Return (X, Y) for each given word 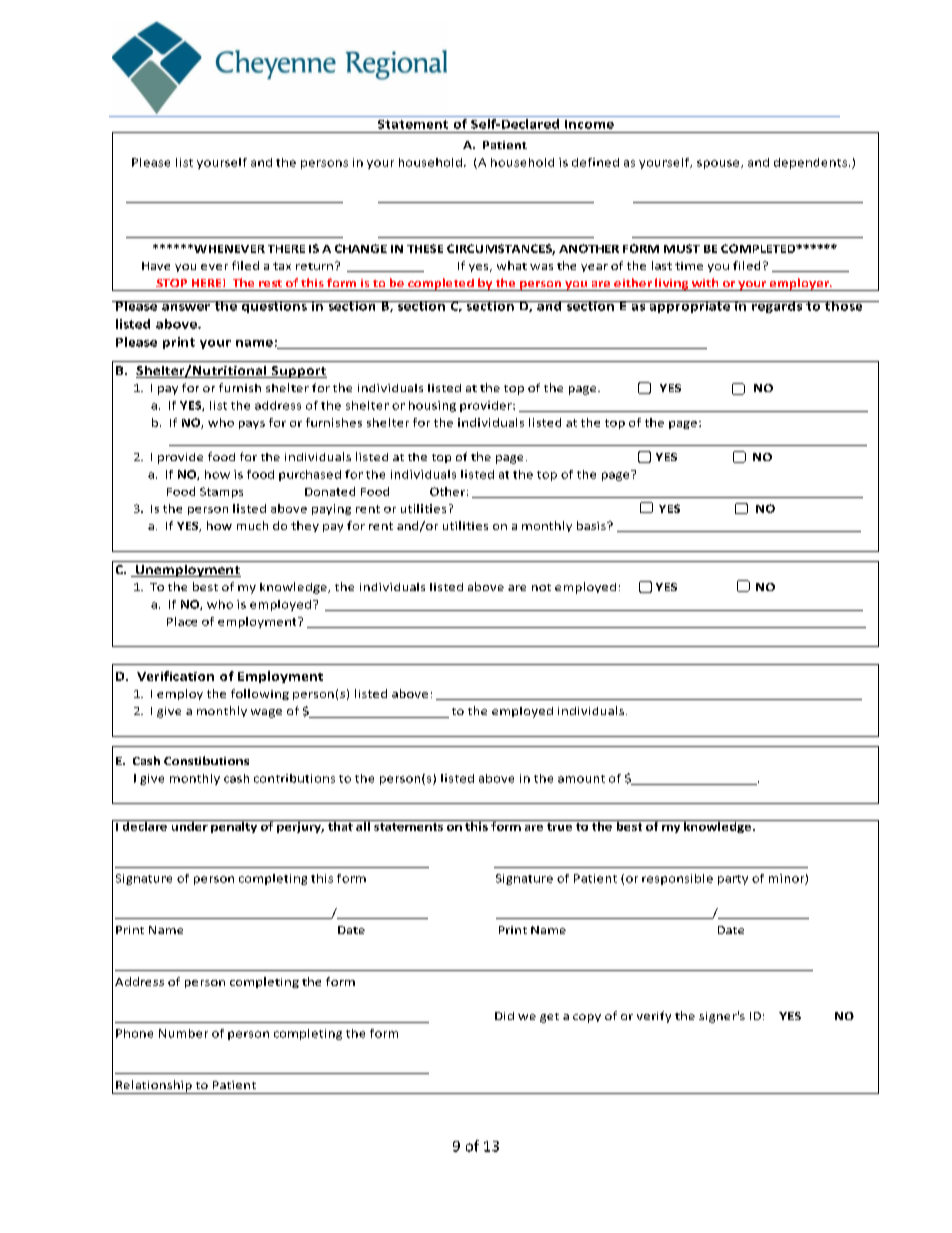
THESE (425, 248)
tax (282, 266)
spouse (719, 164)
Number (183, 1033)
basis (592, 525)
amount (581, 779)
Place (182, 621)
